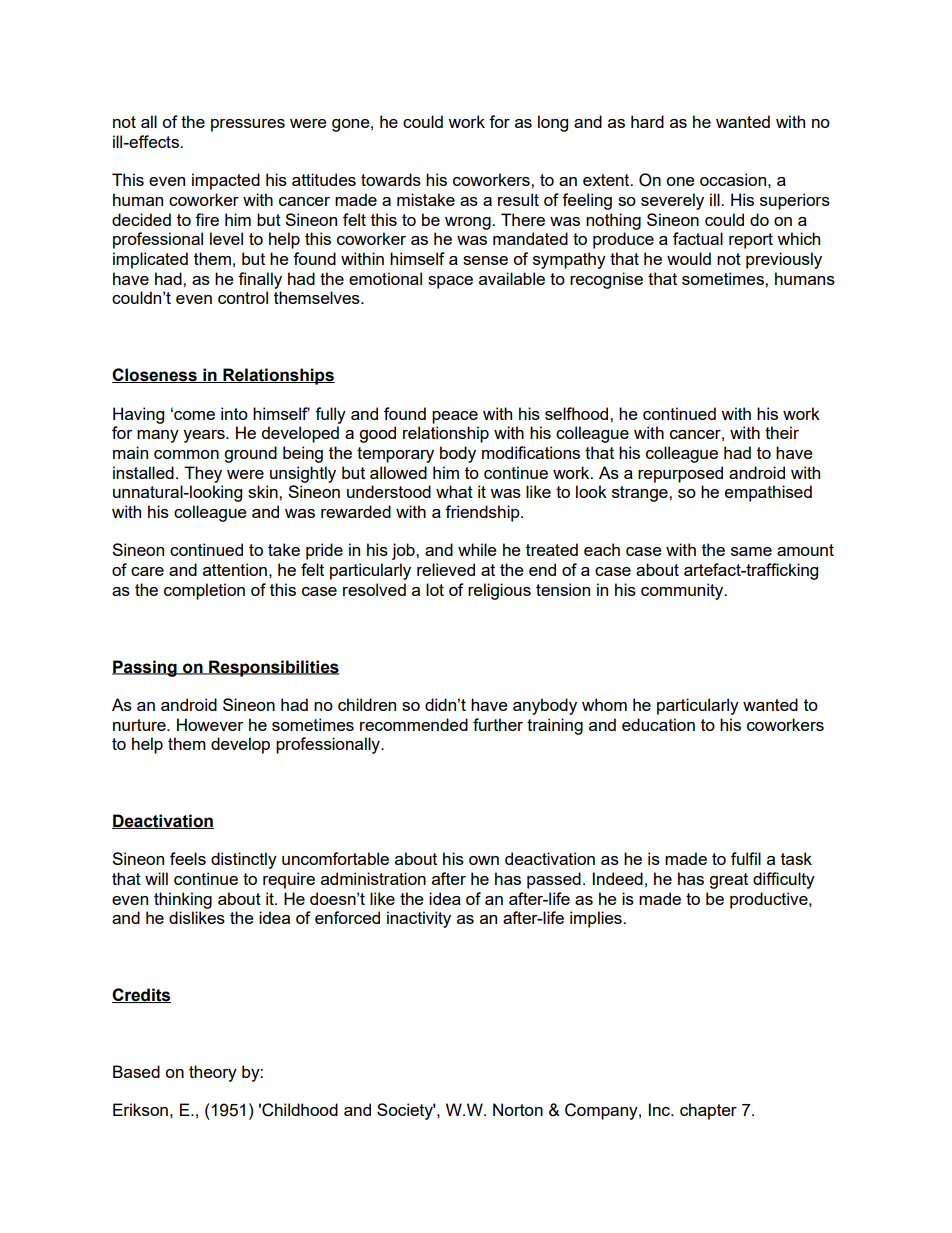 The image size is (952, 1233). I want to click on theory, so click(213, 1073).
